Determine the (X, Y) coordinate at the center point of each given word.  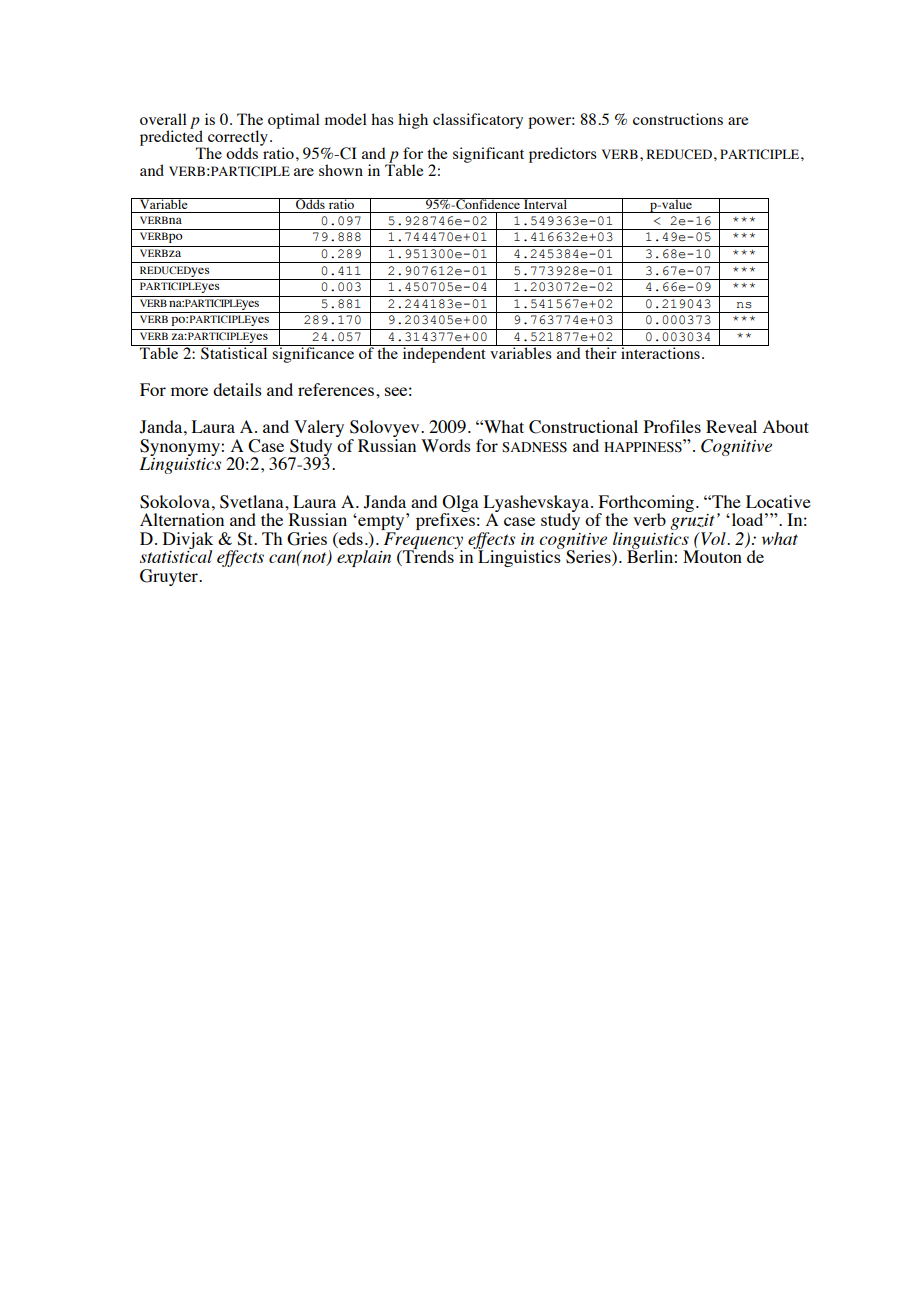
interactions (660, 352)
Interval (546, 203)
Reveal (731, 426)
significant (488, 155)
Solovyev (386, 428)
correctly (237, 139)
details (237, 389)
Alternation (182, 519)
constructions (678, 119)
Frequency (423, 541)
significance (314, 354)
